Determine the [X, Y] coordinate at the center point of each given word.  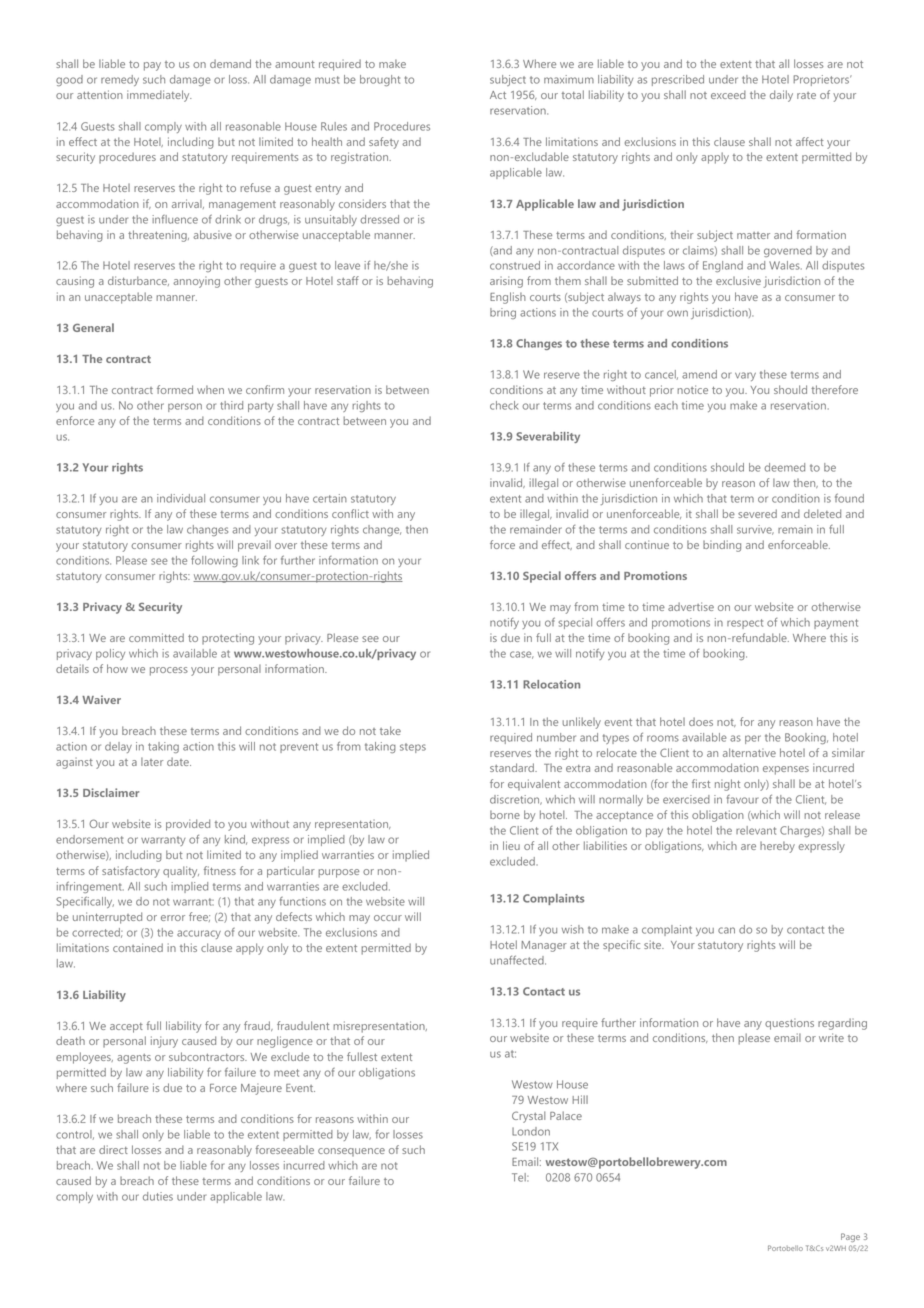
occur [388, 918]
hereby [777, 847]
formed [175, 389]
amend [699, 374]
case [522, 655]
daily [781, 96]
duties [158, 1196]
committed [156, 637]
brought [380, 80]
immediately [159, 96]
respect [745, 624]
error [173, 918]
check [504, 405]
